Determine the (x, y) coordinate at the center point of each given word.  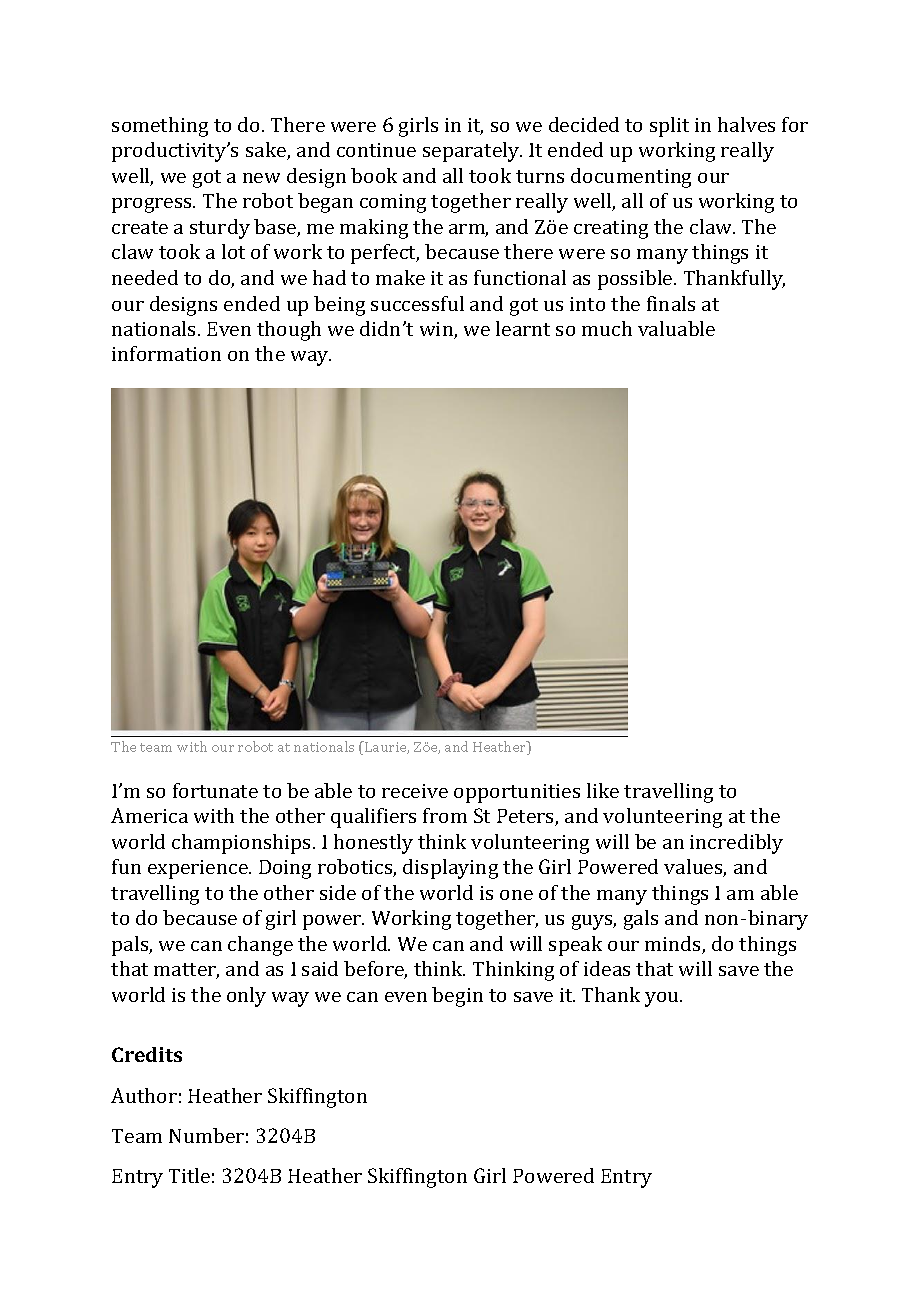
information (166, 353)
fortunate (215, 790)
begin (457, 997)
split (669, 127)
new (261, 178)
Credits (147, 1054)
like (603, 790)
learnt (523, 328)
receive (415, 791)
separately (472, 152)
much (607, 328)
